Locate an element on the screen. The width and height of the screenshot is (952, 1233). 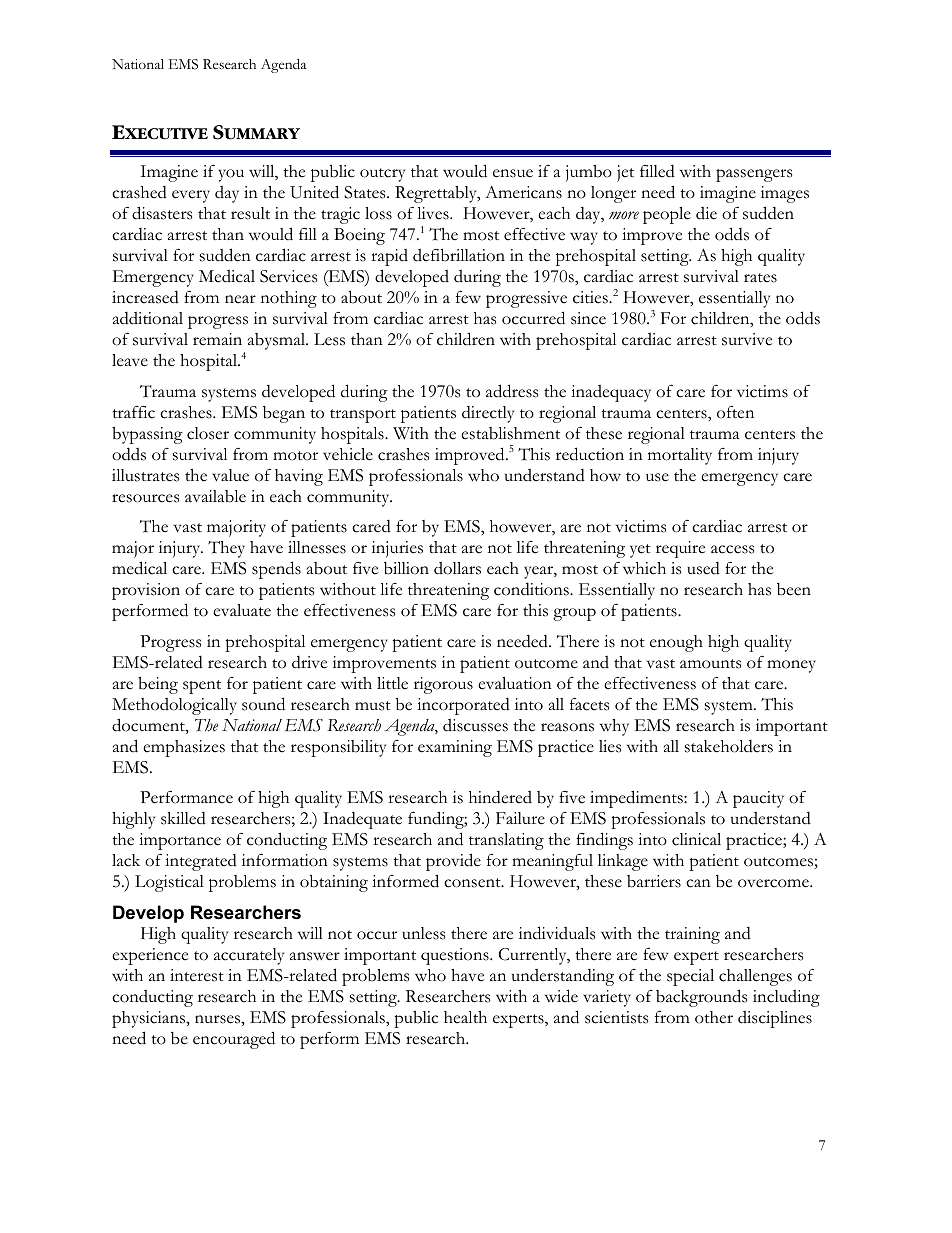
every is located at coordinates (191, 196).
